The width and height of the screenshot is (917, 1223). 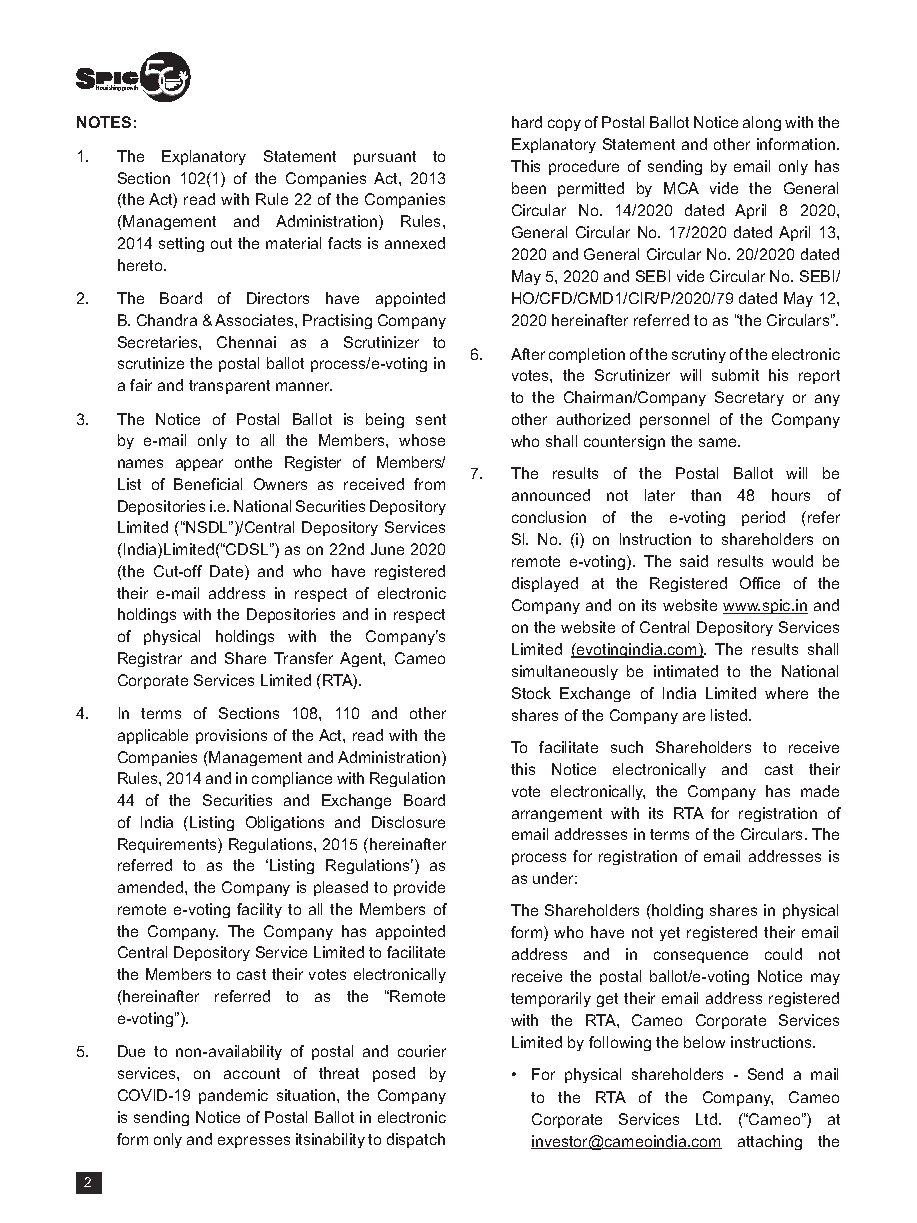 What do you see at coordinates (104, 122) in the screenshot?
I see `Notes` at bounding box center [104, 122].
